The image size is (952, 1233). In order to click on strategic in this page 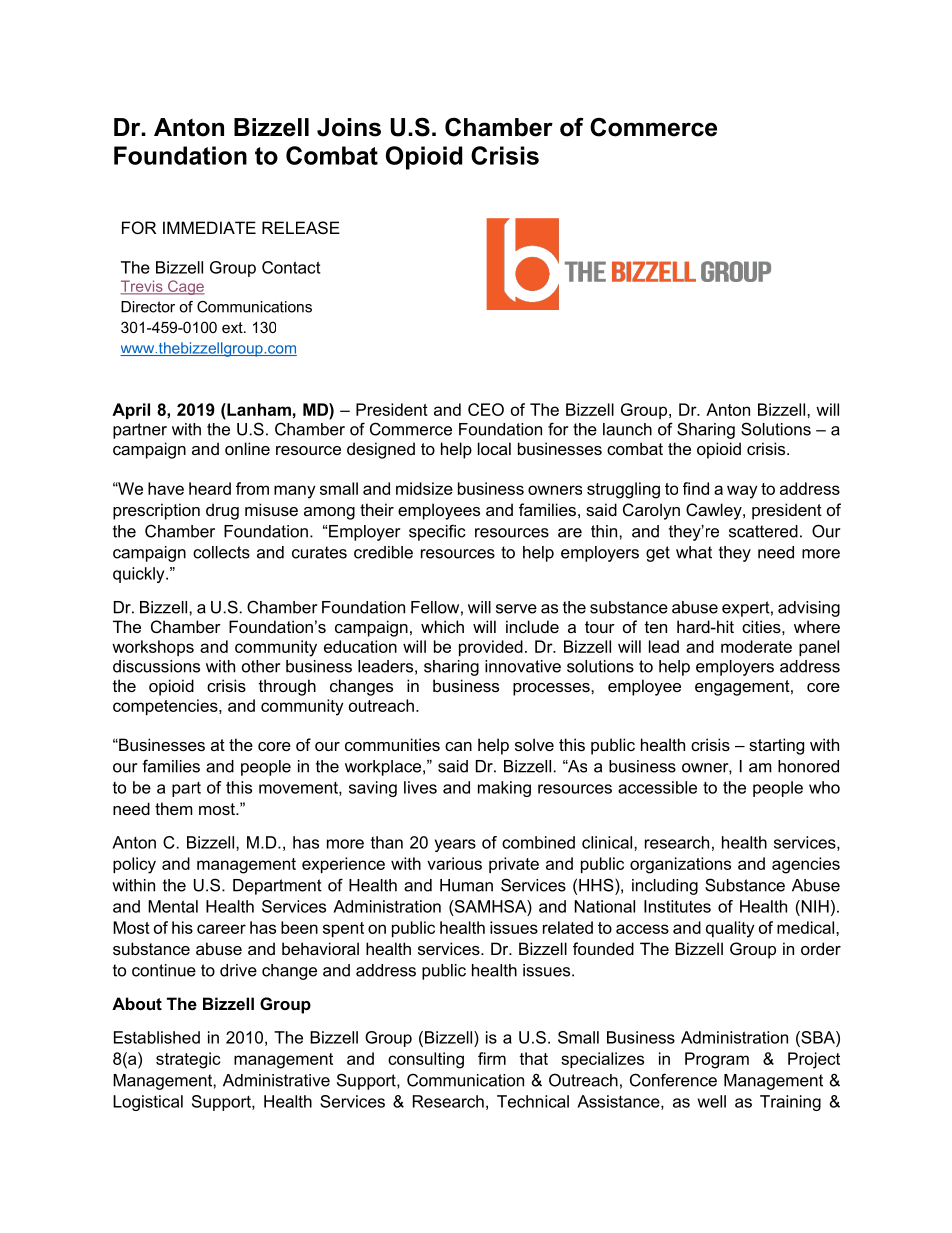, I will do `click(188, 1060)`.
